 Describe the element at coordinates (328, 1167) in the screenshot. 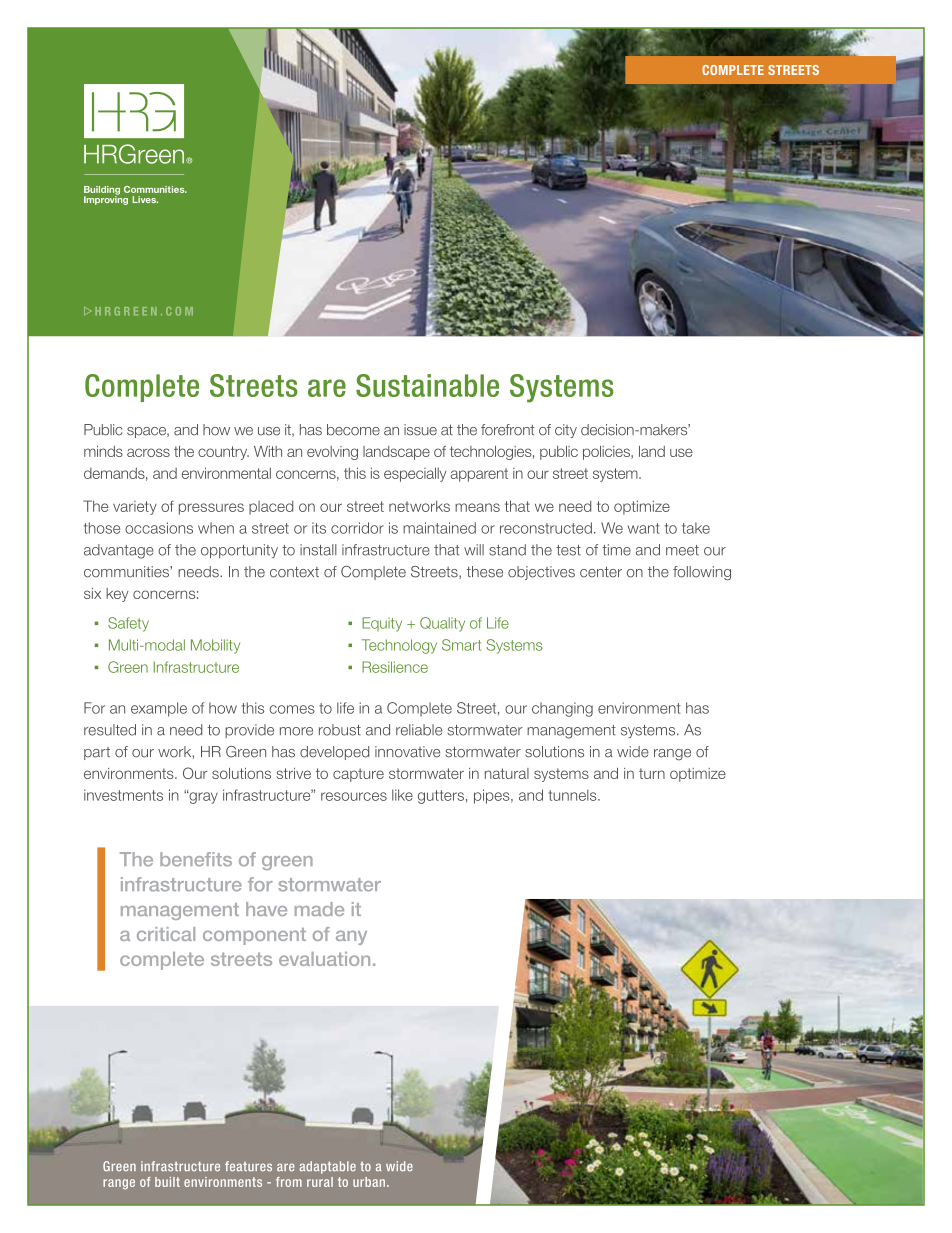

I see `adaptable` at that location.
